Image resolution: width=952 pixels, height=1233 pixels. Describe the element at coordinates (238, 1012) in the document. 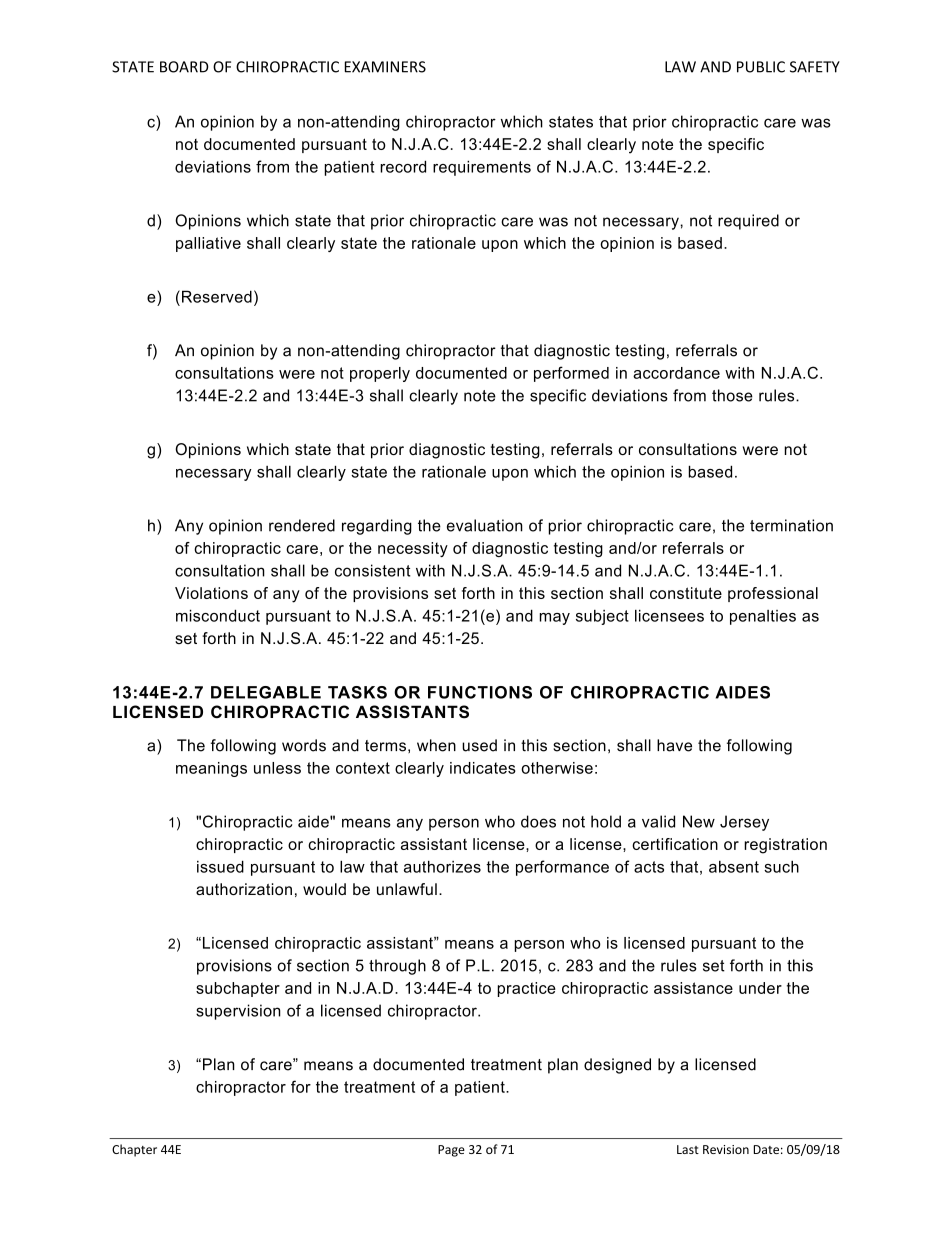

I see `supervision` at that location.
